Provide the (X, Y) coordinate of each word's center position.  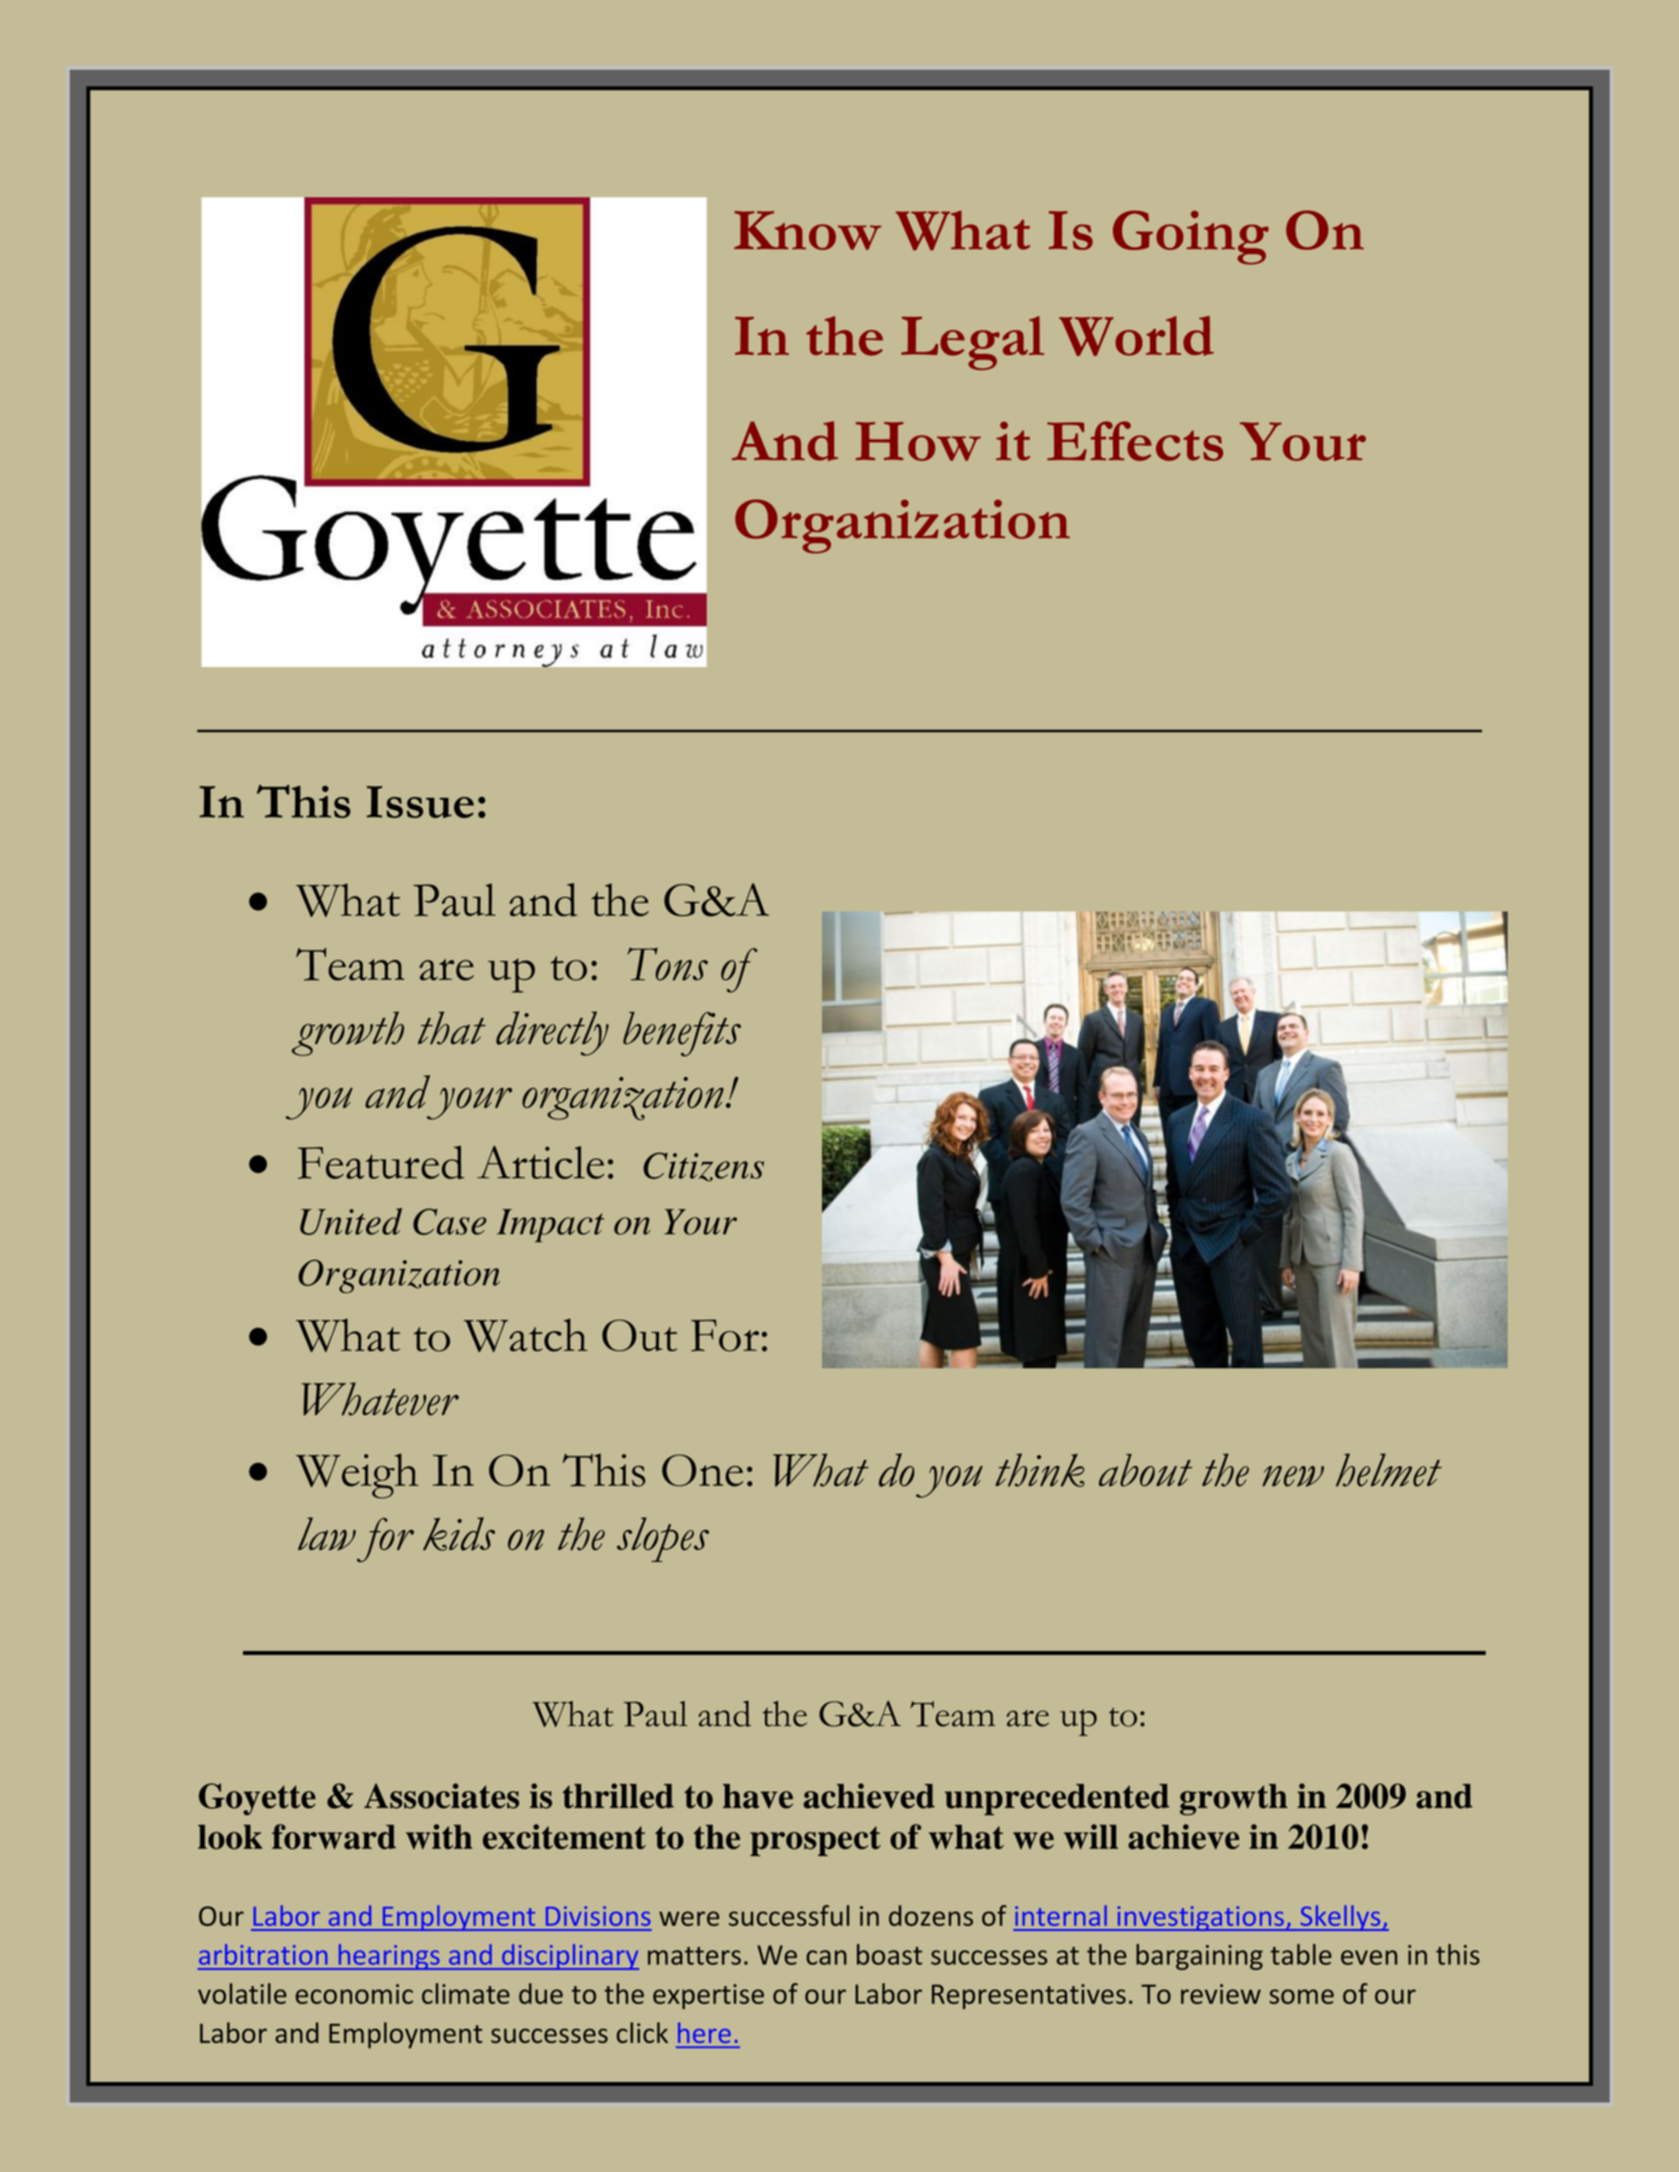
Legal (972, 343)
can (826, 1957)
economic (354, 1994)
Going (1191, 237)
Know (808, 230)
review (1221, 1994)
